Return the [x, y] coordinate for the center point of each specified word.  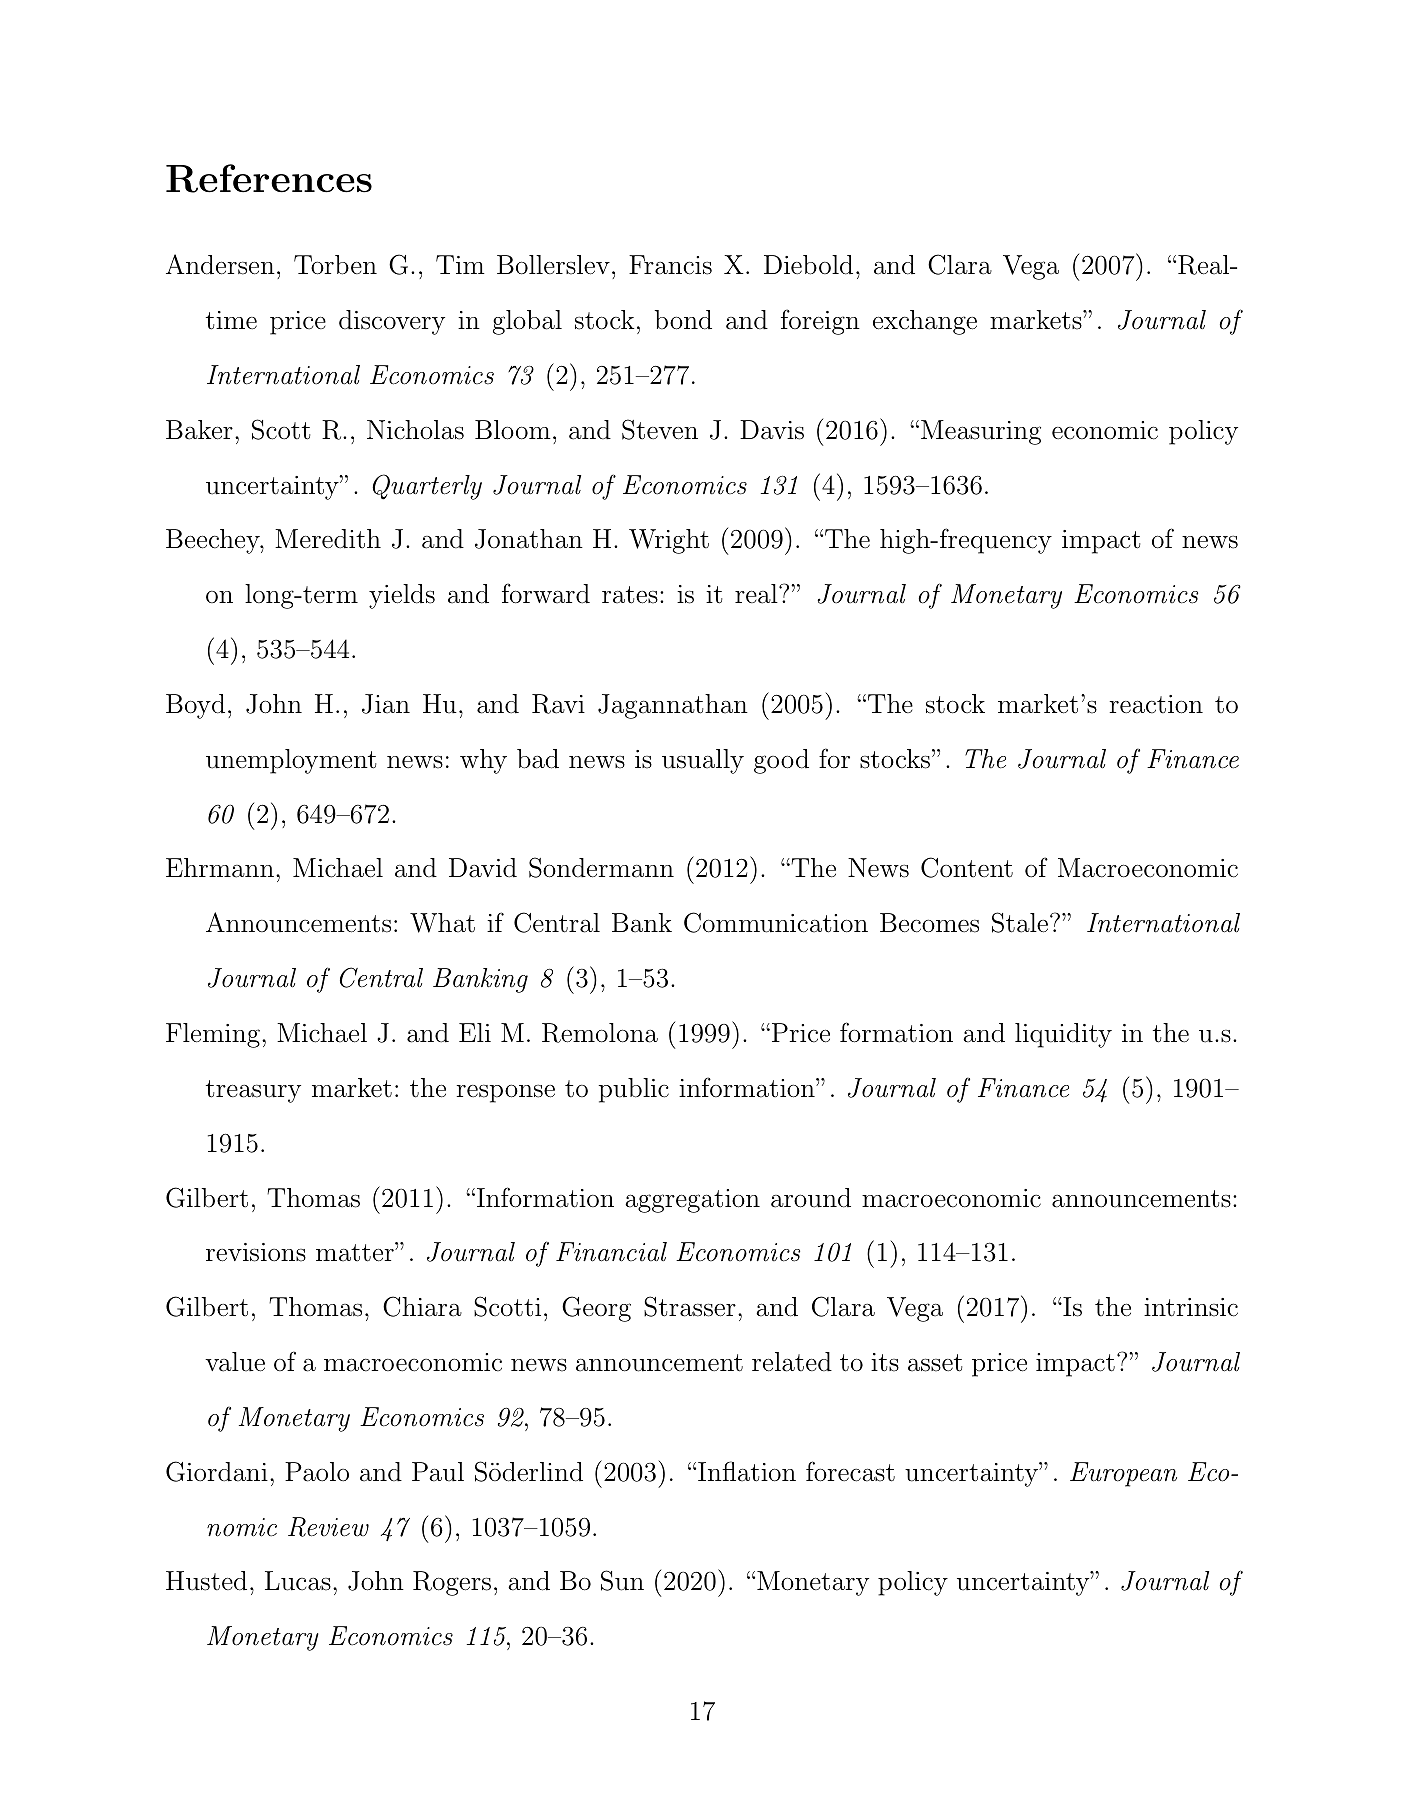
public [634, 1090]
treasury [253, 1091]
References [269, 178]
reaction [1156, 704]
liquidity [1063, 1035]
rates [630, 595]
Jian [386, 704]
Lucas [298, 1581]
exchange [925, 322]
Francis [670, 265]
